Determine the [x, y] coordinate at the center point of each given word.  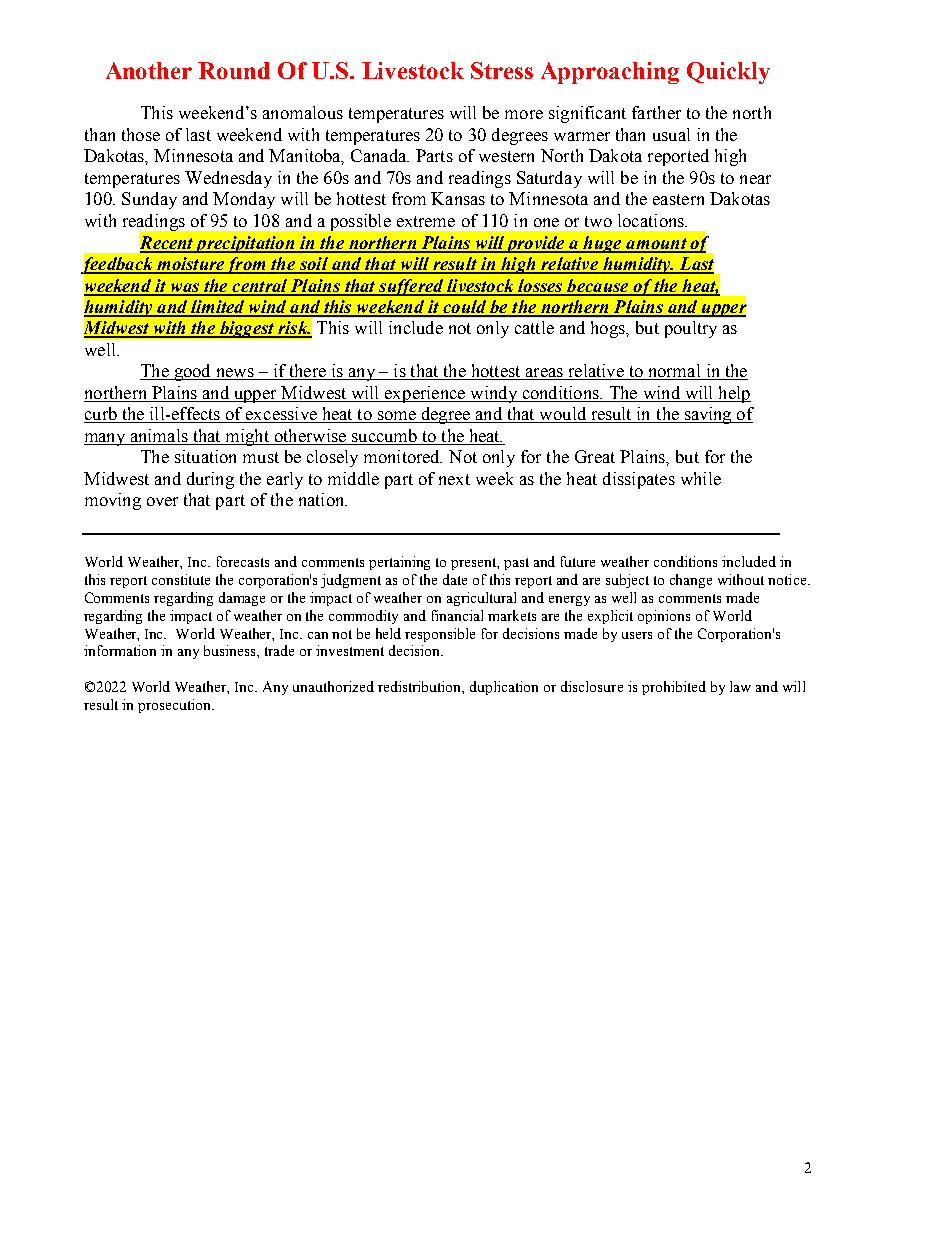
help [733, 394]
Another [149, 70]
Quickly [728, 73]
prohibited [674, 688]
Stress [502, 70]
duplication [504, 688]
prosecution [175, 706]
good [192, 372]
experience [425, 394]
